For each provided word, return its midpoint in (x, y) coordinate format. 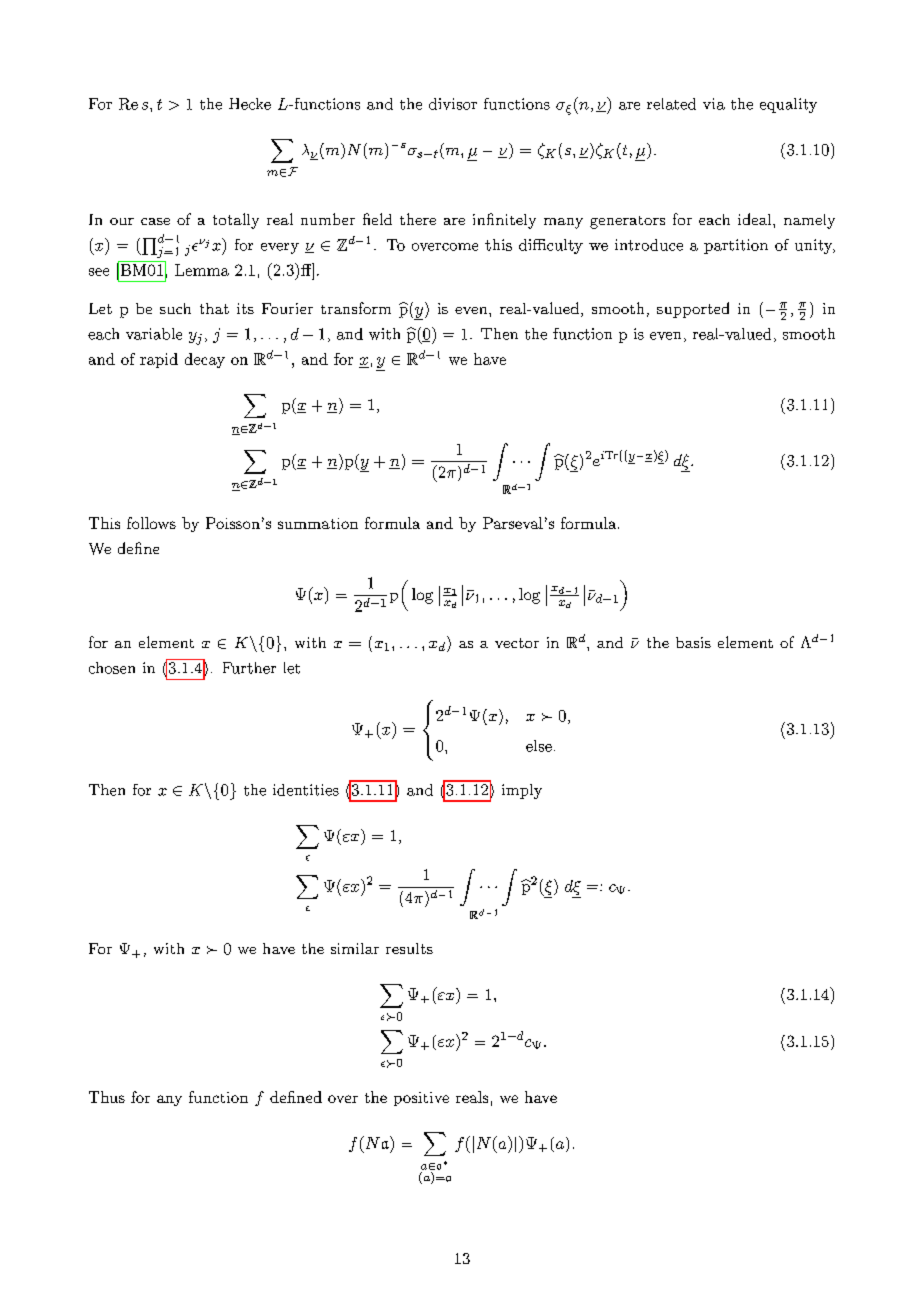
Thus (107, 1097)
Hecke (250, 104)
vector (517, 643)
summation (318, 523)
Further (249, 668)
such (175, 308)
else (539, 746)
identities (306, 790)
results (409, 948)
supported (693, 310)
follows (151, 523)
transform (356, 308)
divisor (453, 104)
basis (693, 642)
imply (522, 791)
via (714, 104)
